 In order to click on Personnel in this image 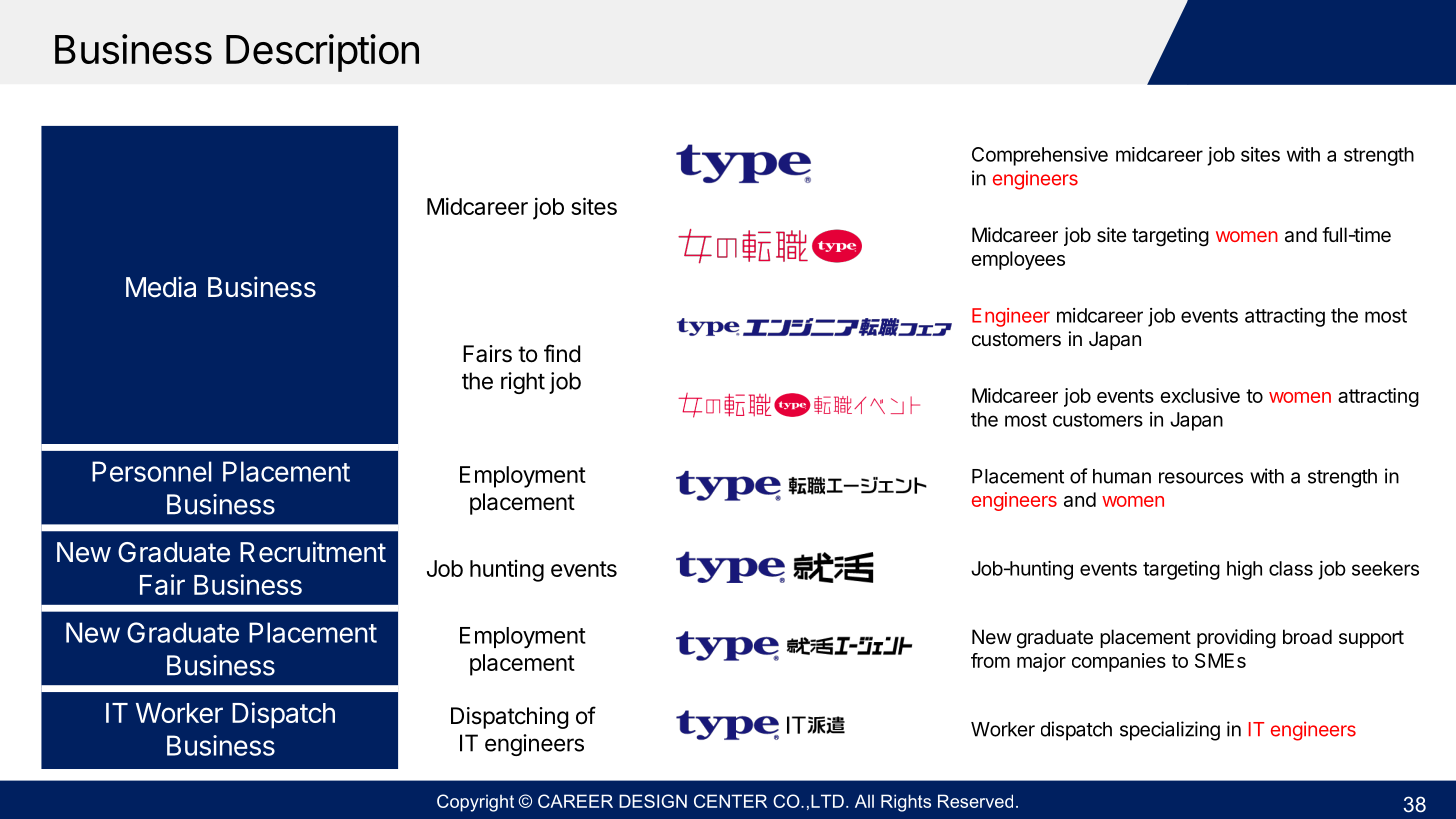, I will do `click(152, 471)`.
